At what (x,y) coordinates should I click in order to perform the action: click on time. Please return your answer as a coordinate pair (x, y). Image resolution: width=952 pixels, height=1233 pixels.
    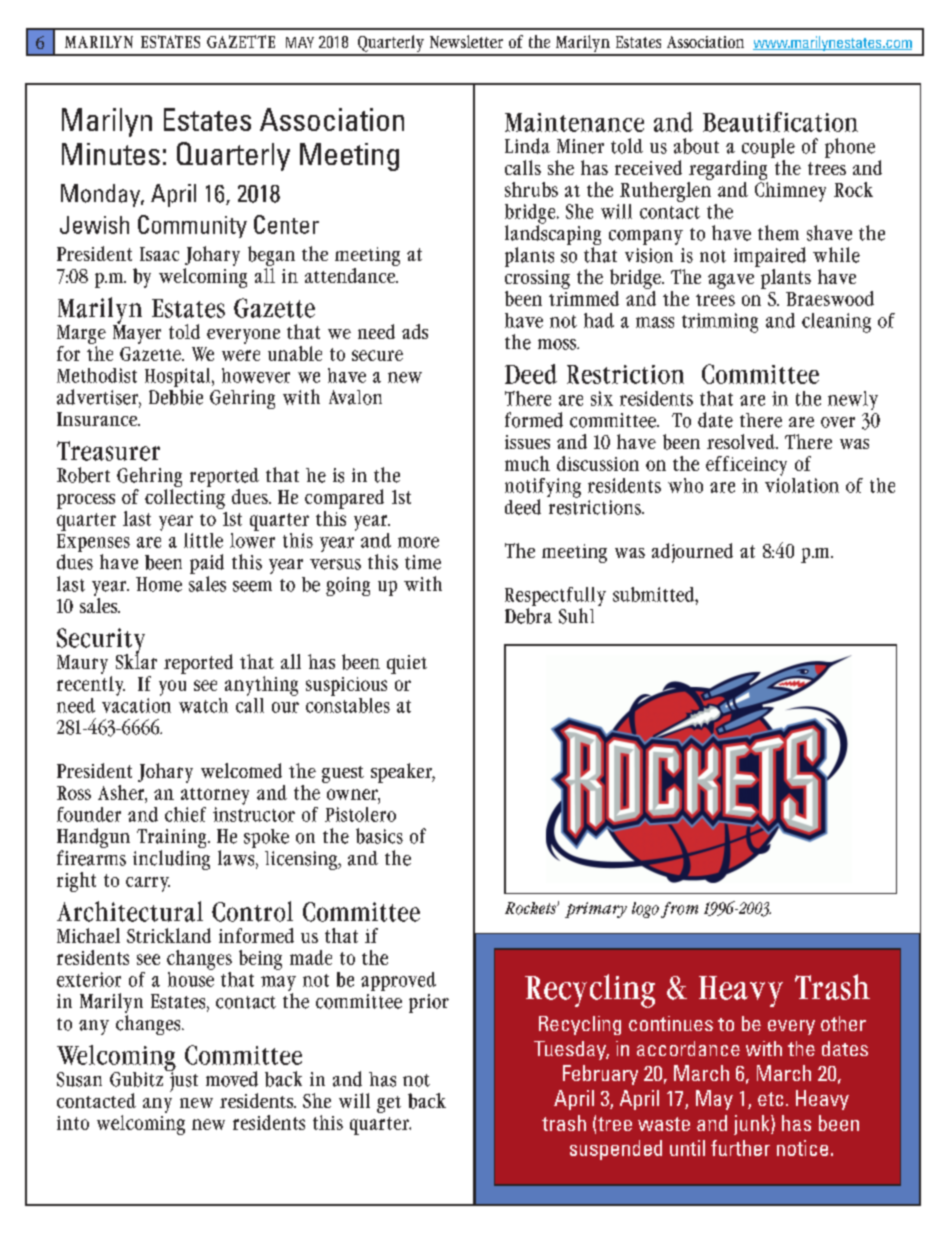
    Looking at the image, I should click on (423, 562).
